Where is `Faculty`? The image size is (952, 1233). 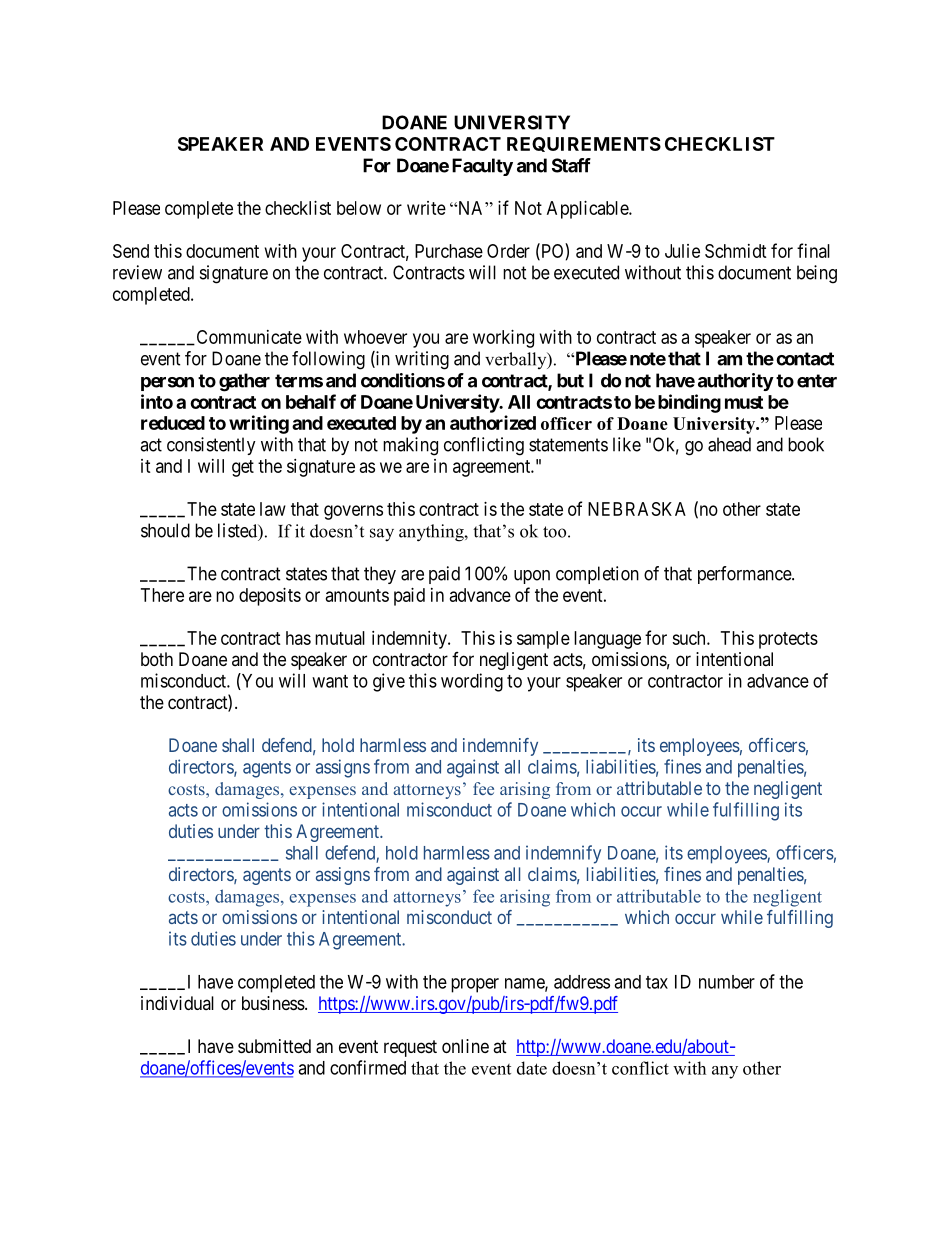
Faculty is located at coordinates (482, 167).
